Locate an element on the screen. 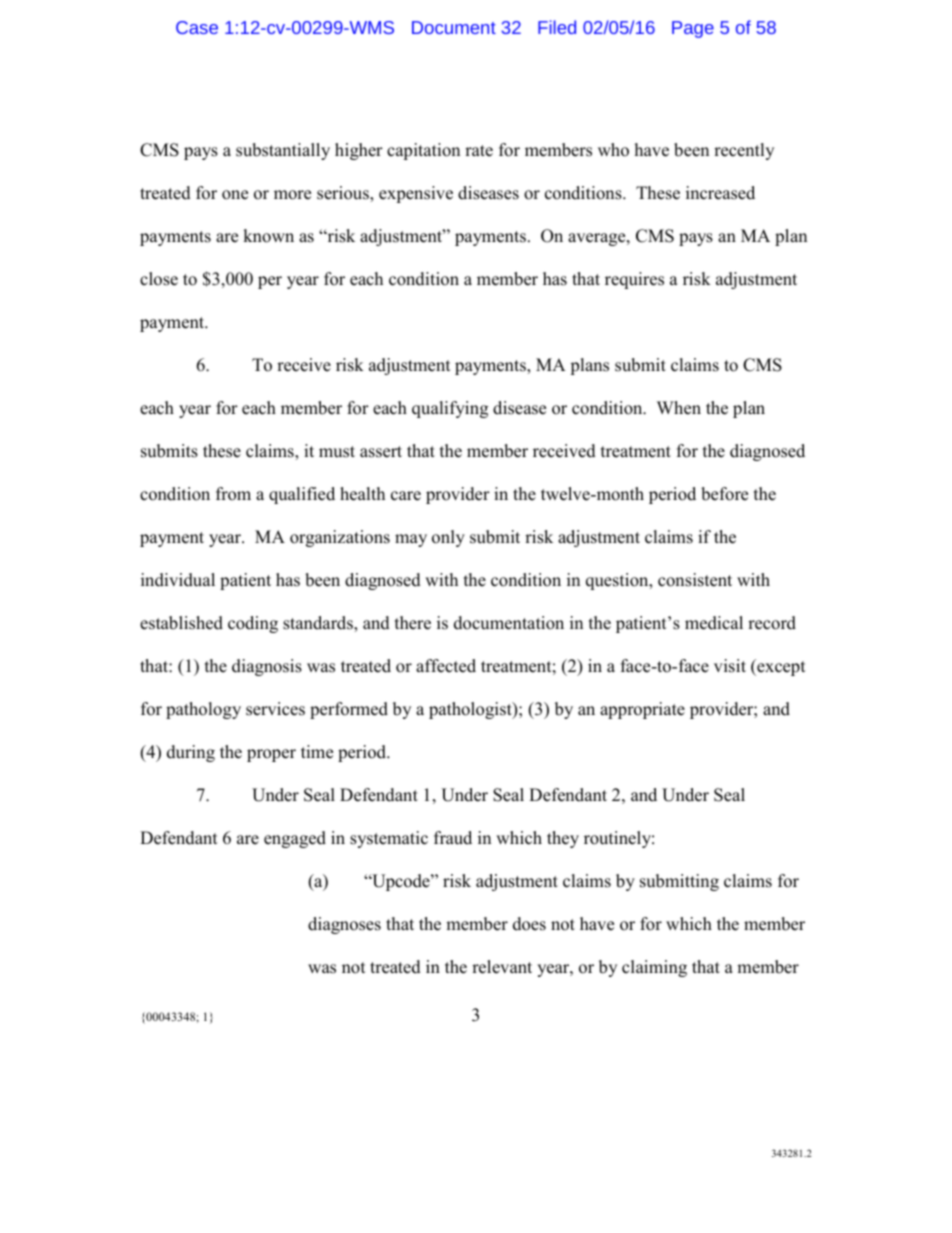 The width and height of the screenshot is (952, 1233). diagnoses is located at coordinates (344, 925).
